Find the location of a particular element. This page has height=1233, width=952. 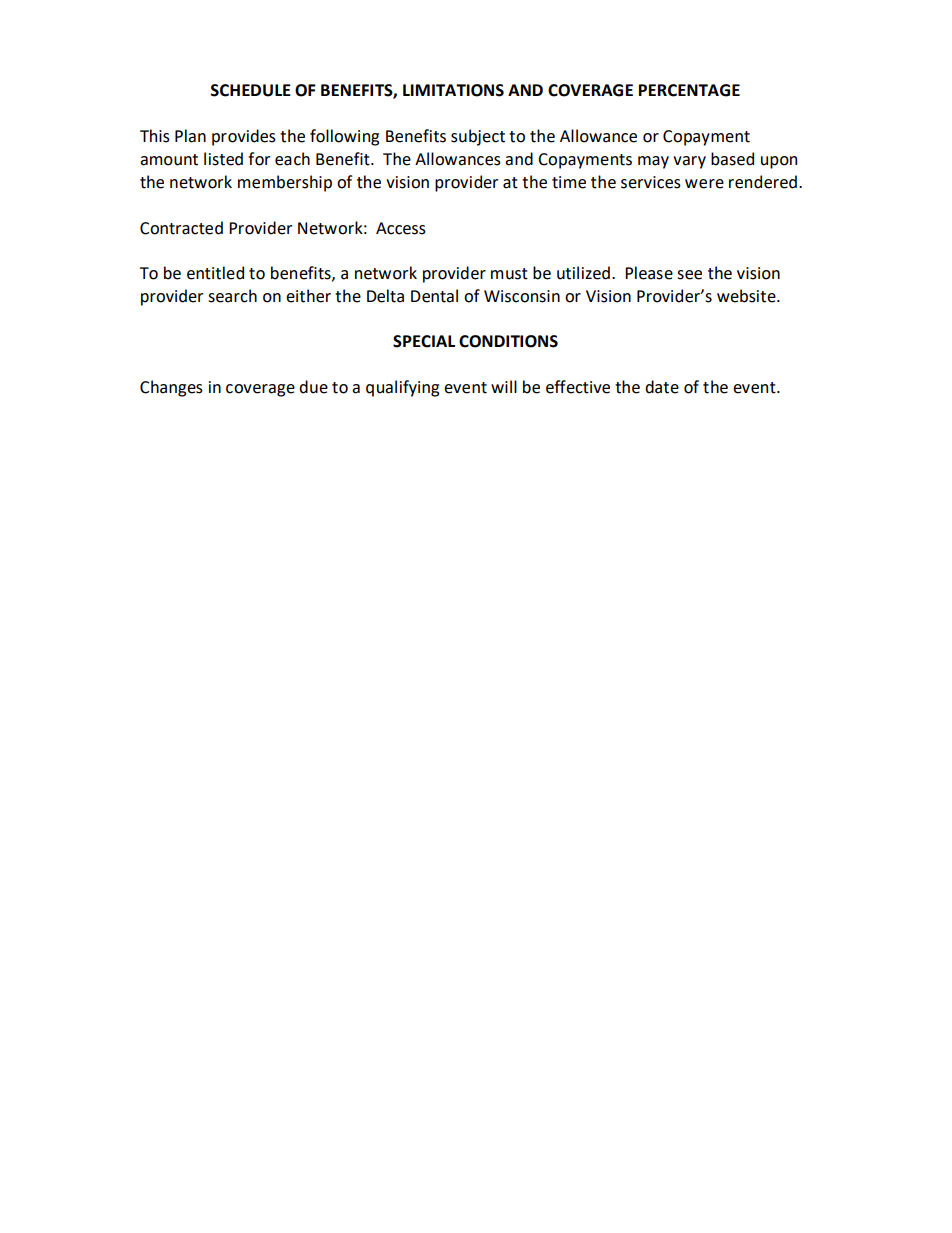

vary is located at coordinates (689, 162).
